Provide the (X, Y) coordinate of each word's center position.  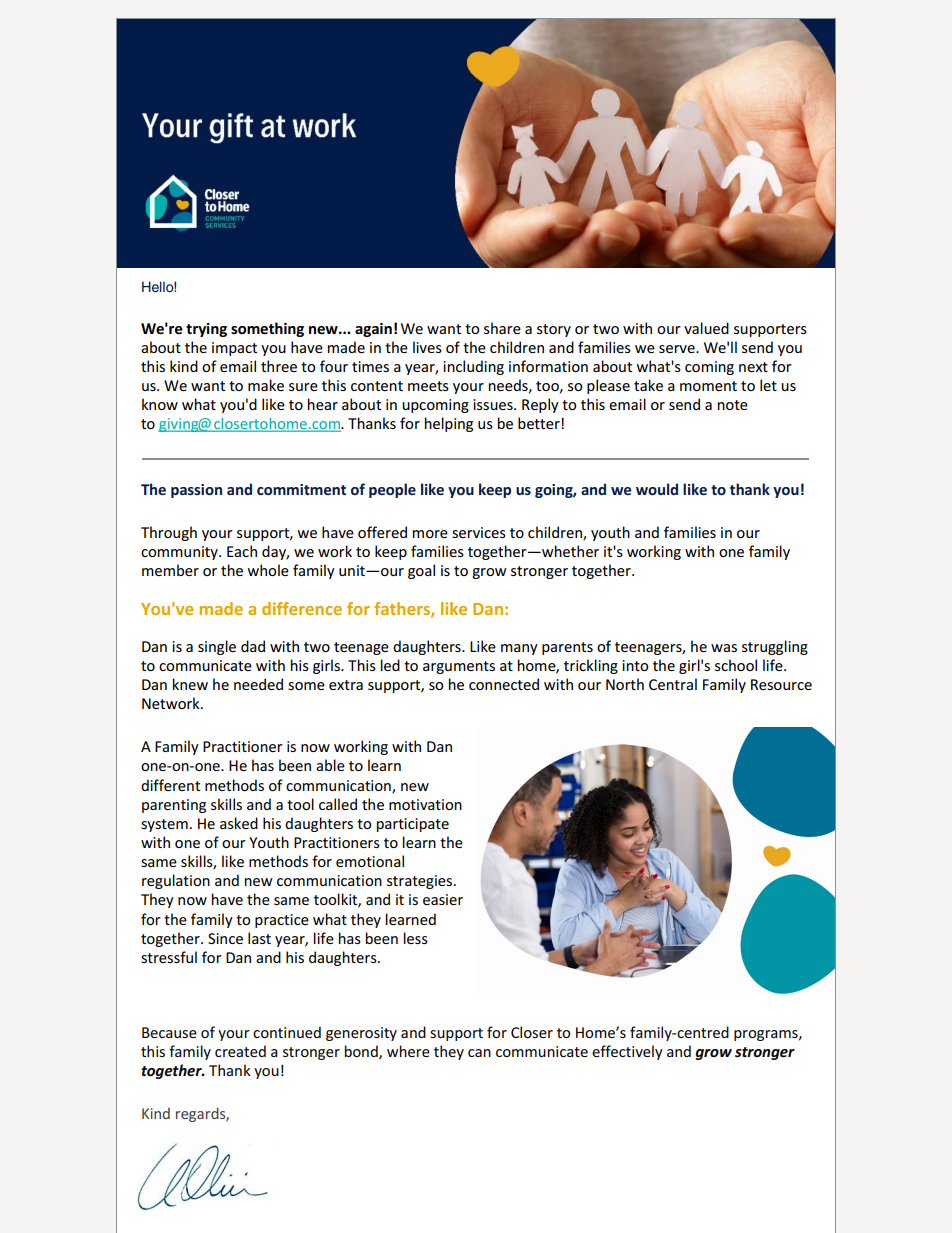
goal (421, 571)
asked (239, 823)
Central (673, 684)
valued (706, 328)
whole (268, 570)
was (724, 648)
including (473, 367)
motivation (425, 804)
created (240, 1051)
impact (234, 349)
